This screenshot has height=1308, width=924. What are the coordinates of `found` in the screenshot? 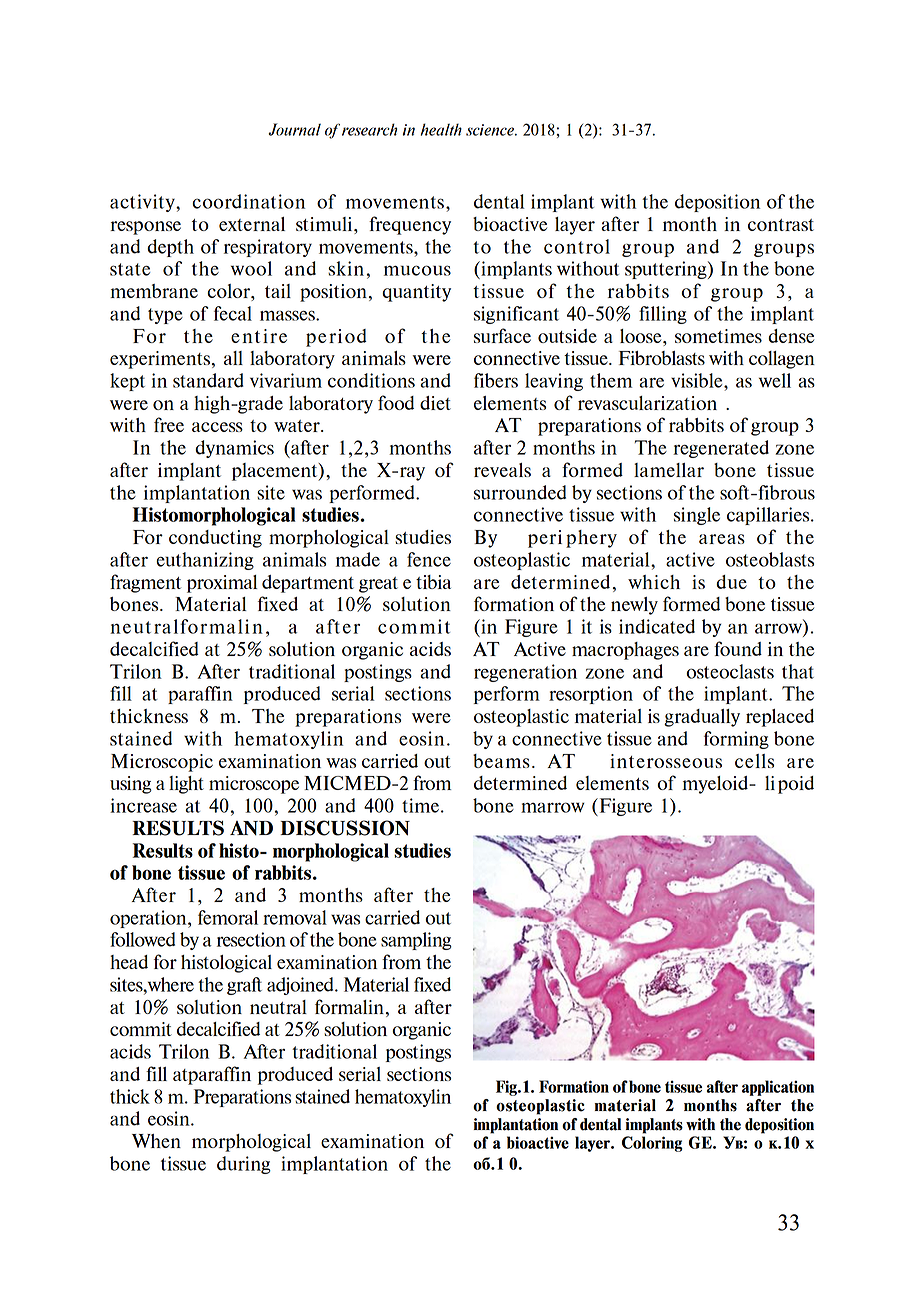 It's located at (738, 648).
